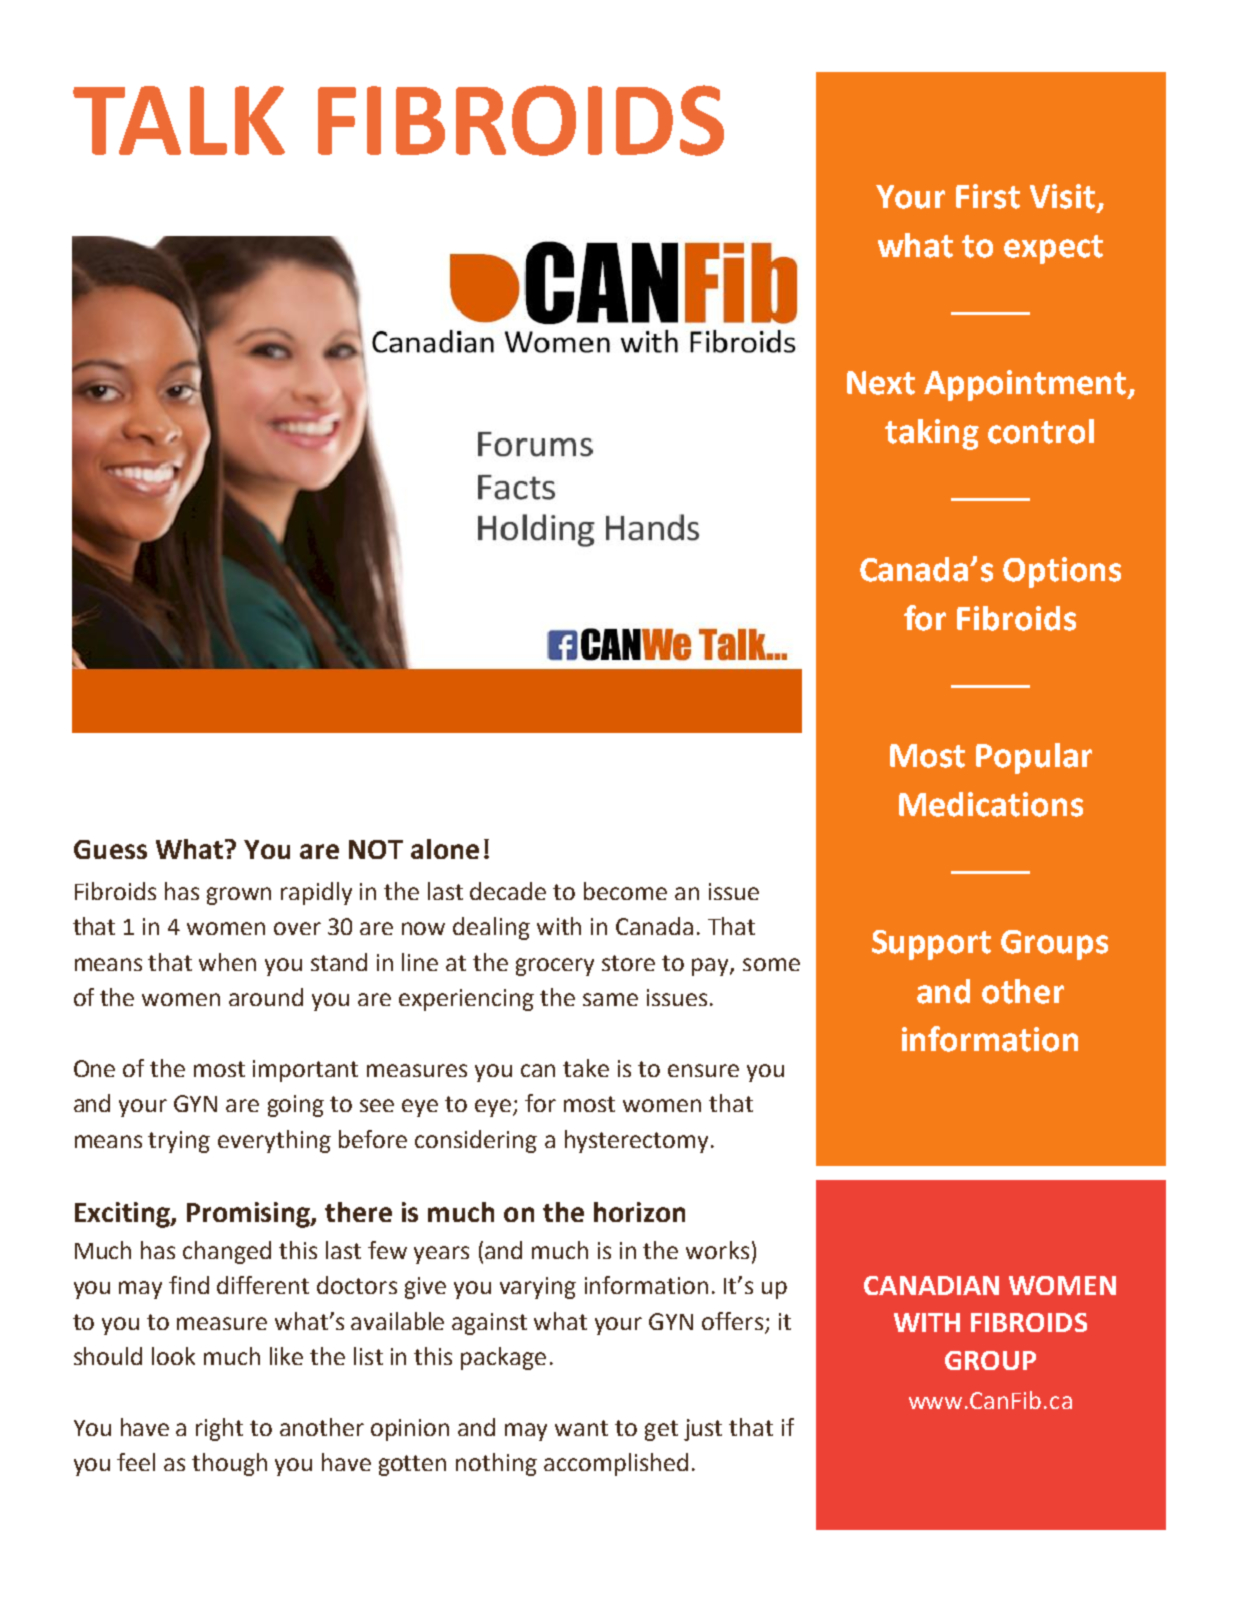 The image size is (1238, 1603). What do you see at coordinates (1062, 572) in the screenshot?
I see `Options` at bounding box center [1062, 572].
